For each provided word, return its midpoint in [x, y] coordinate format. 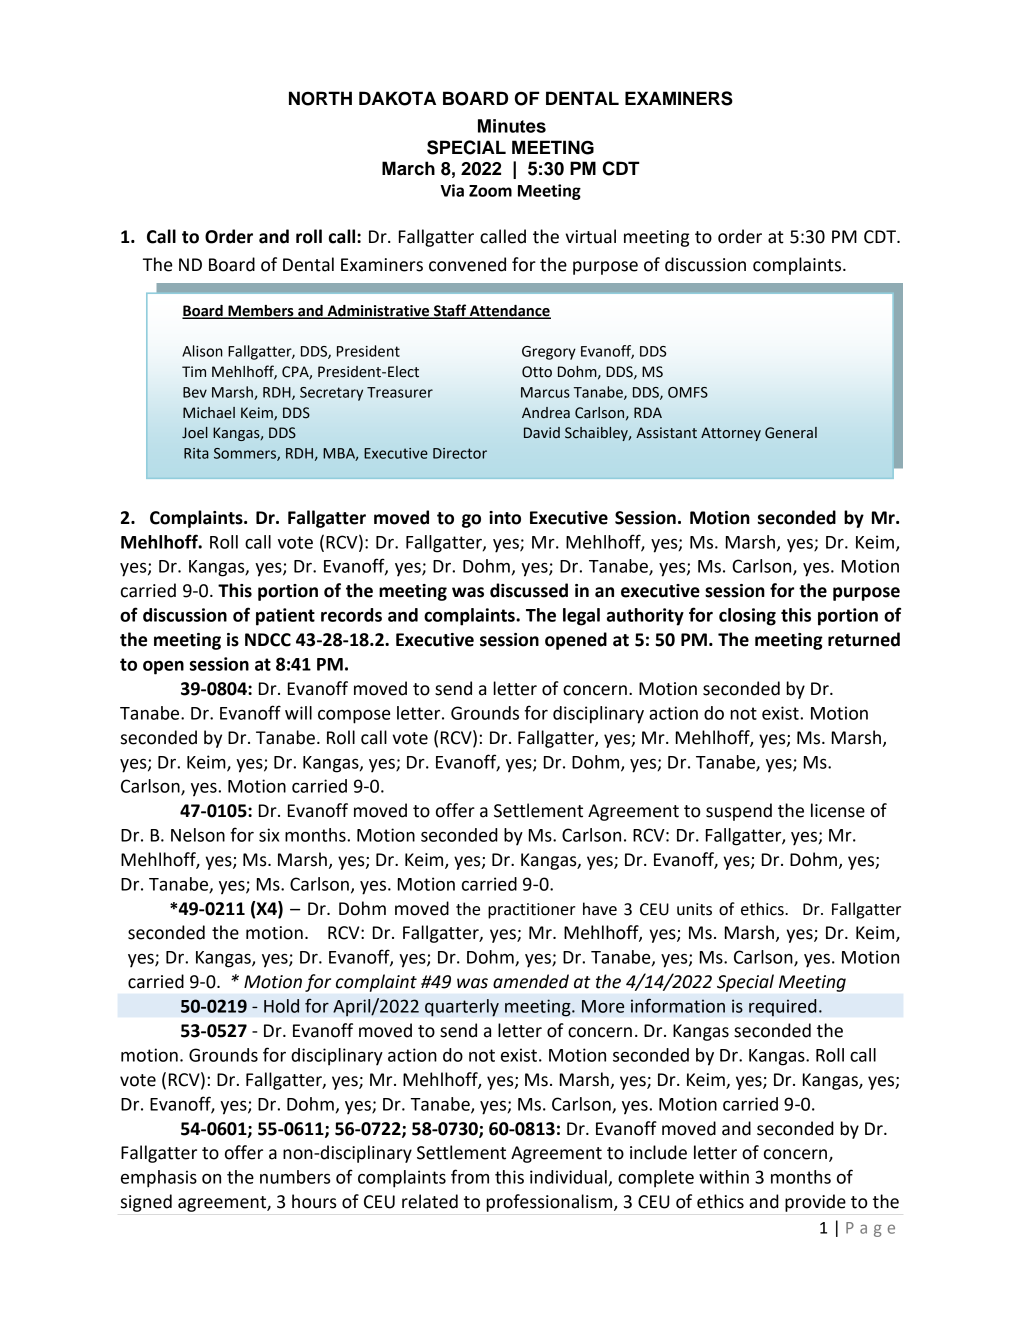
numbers [295, 1177]
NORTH [320, 98]
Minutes [512, 126]
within [724, 1177]
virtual [590, 236]
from [470, 1176]
